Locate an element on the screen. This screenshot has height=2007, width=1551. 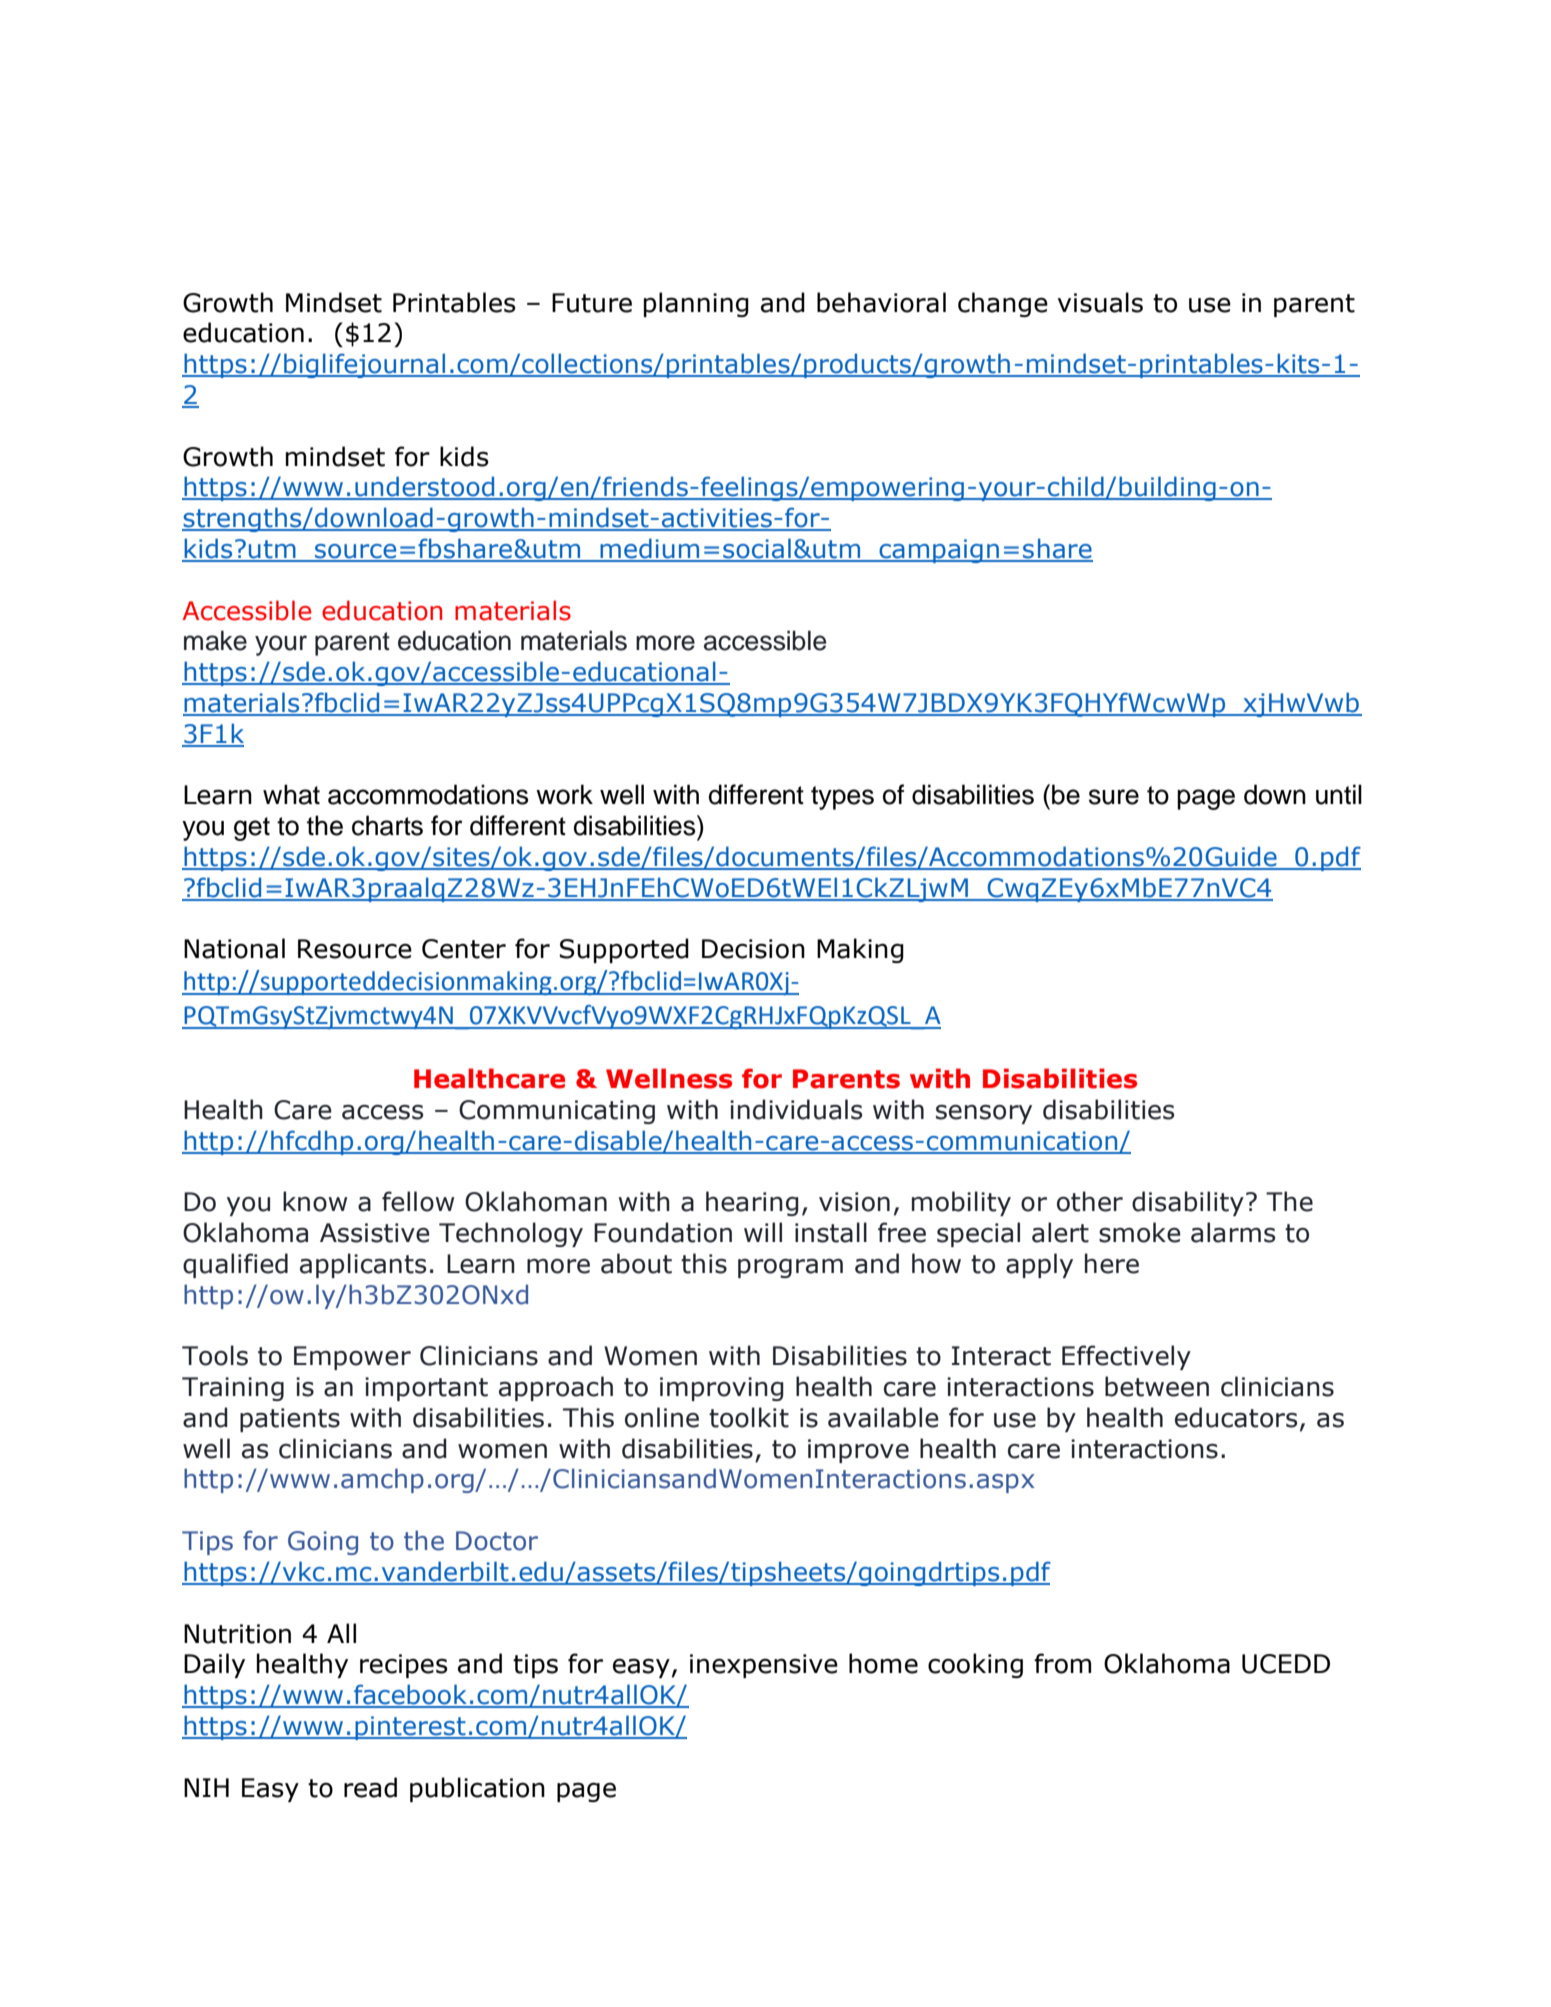
visuals is located at coordinates (1100, 302).
